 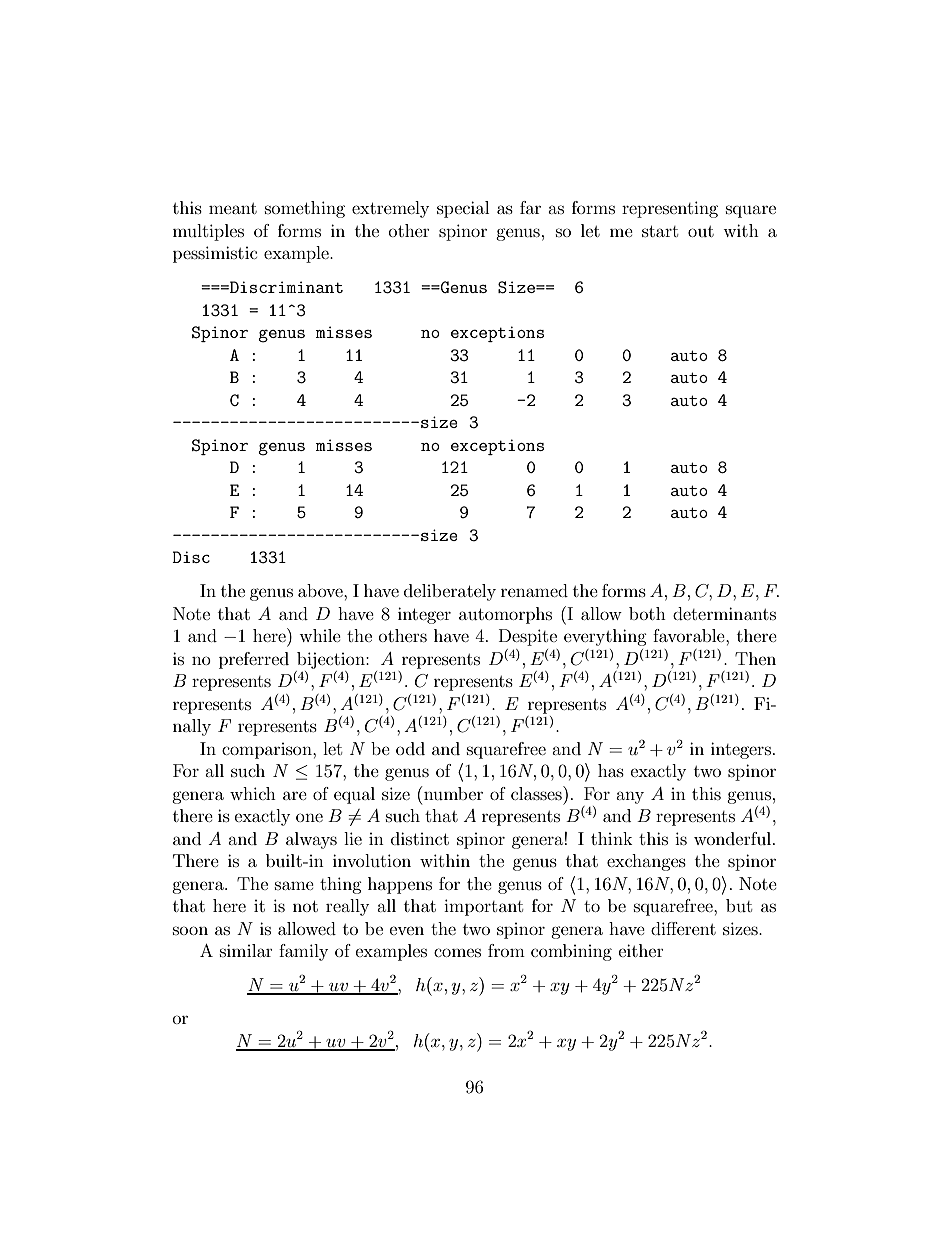 What do you see at coordinates (483, 907) in the screenshot?
I see `important` at bounding box center [483, 907].
